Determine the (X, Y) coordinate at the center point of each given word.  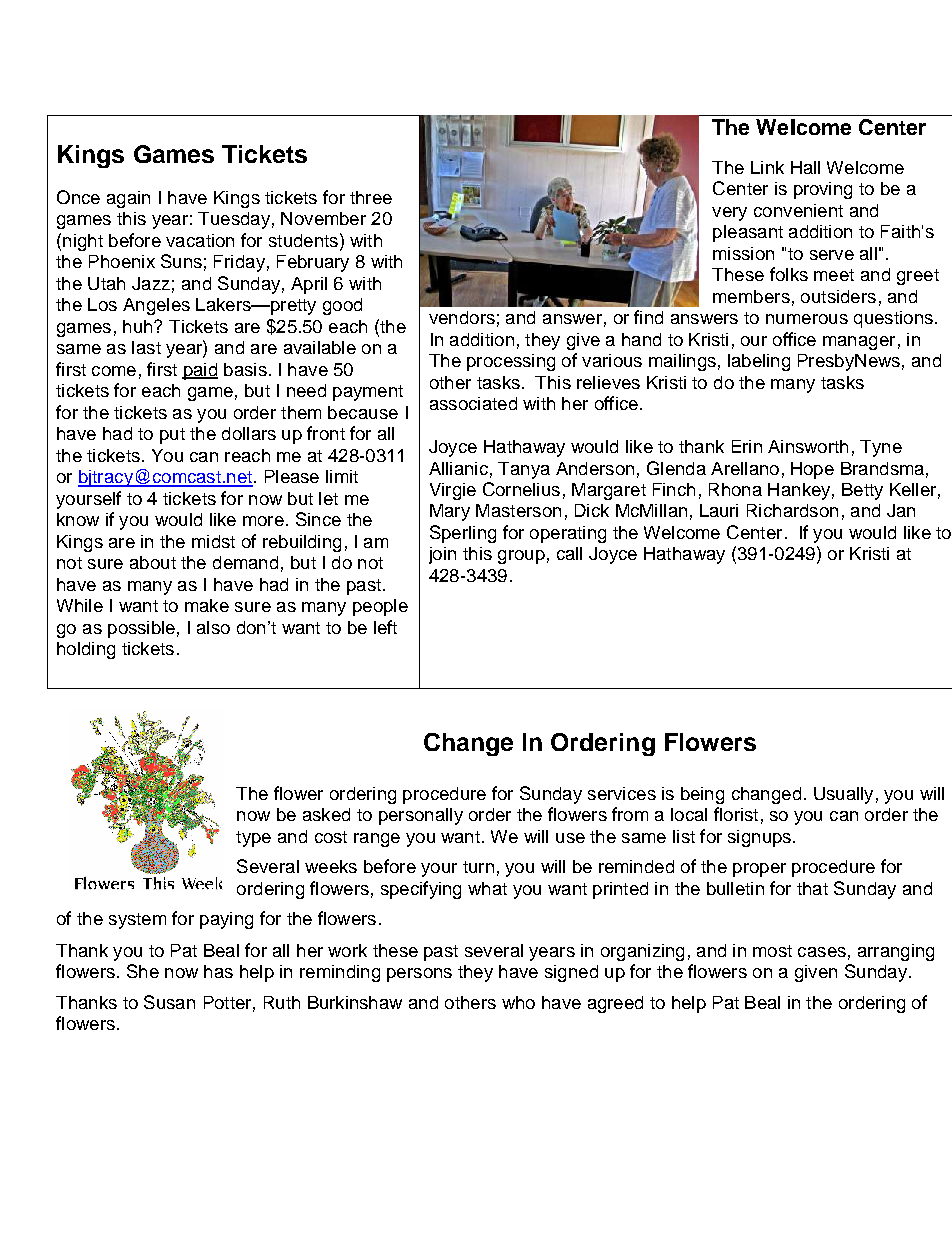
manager (859, 343)
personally (421, 816)
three (371, 197)
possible (141, 629)
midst (213, 541)
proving (823, 190)
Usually (843, 795)
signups (761, 838)
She (143, 971)
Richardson (792, 510)
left (385, 627)
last (146, 347)
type (253, 839)
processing (511, 362)
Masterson (518, 510)
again (128, 199)
